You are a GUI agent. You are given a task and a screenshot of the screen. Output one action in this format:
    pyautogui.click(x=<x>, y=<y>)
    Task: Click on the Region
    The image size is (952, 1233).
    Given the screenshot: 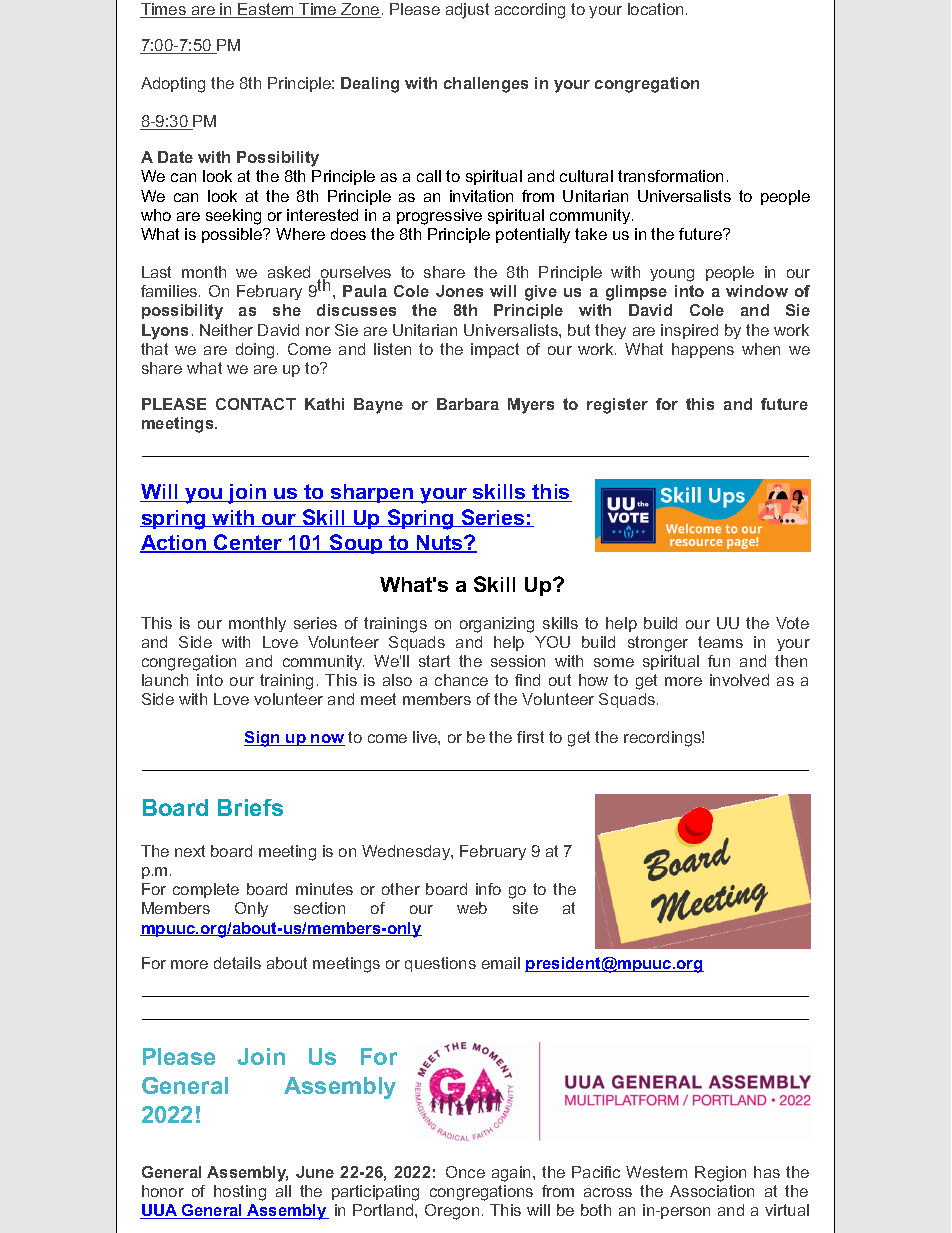 What is the action you would take?
    pyautogui.click(x=720, y=1174)
